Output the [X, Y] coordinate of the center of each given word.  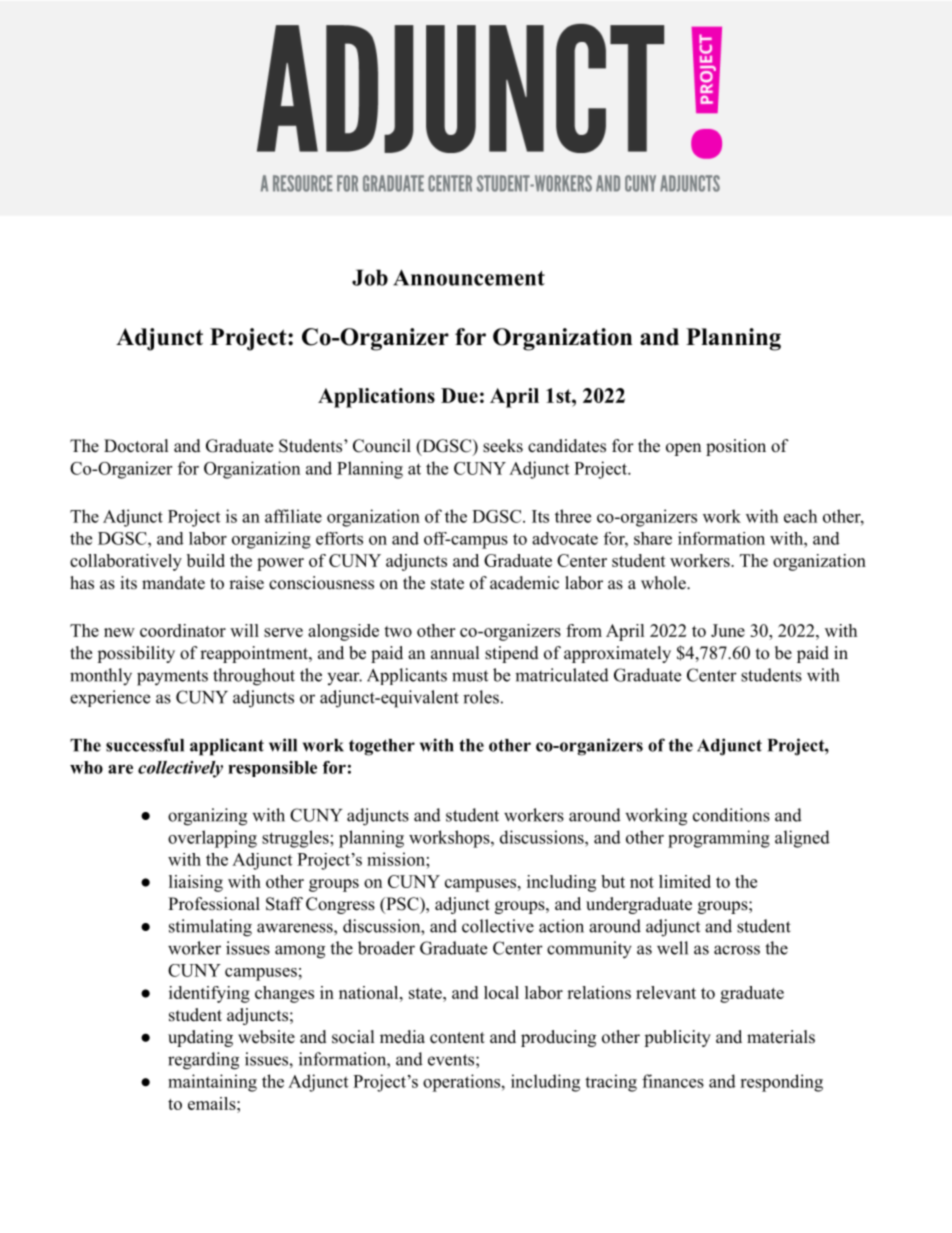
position [736, 447]
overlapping [212, 839]
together [382, 747]
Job [370, 277]
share [653, 538]
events [451, 1060]
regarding [203, 1061]
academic [524, 583]
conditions [731, 815]
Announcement [469, 277]
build [206, 560]
